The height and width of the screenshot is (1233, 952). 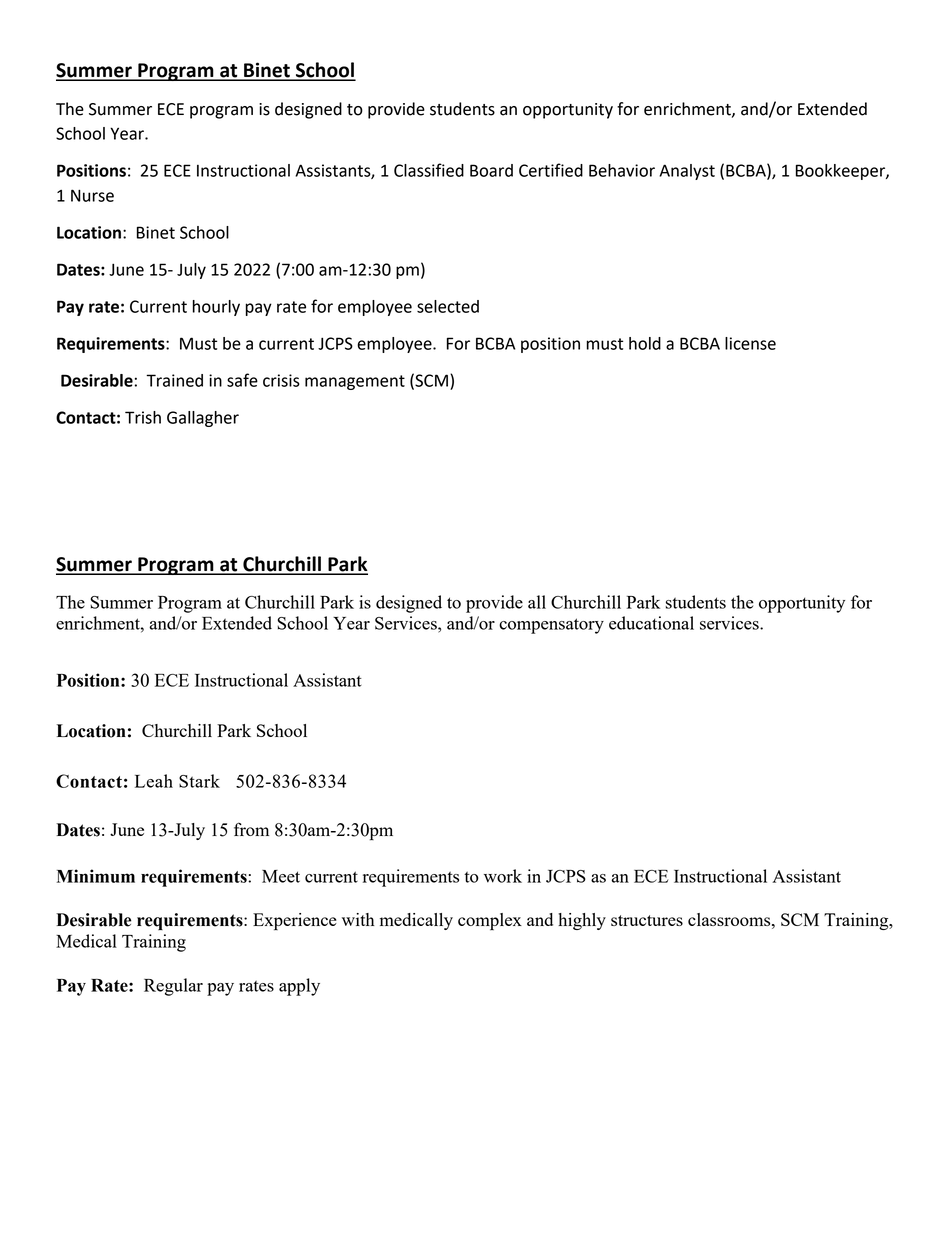 What do you see at coordinates (92, 195) in the screenshot?
I see `Nurse` at bounding box center [92, 195].
